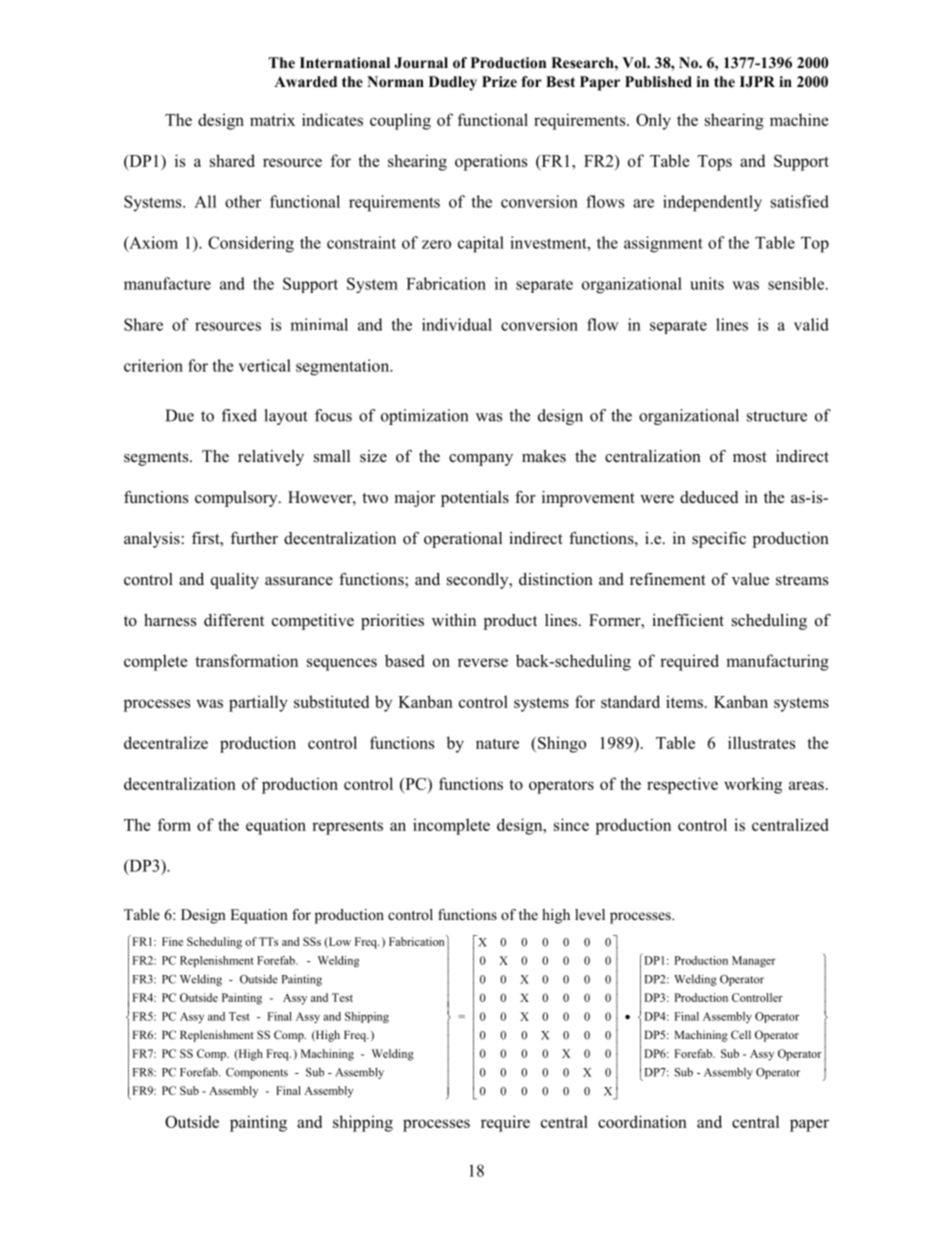 This page has width=952, height=1233. What do you see at coordinates (235, 581) in the page?
I see `quality` at bounding box center [235, 581].
